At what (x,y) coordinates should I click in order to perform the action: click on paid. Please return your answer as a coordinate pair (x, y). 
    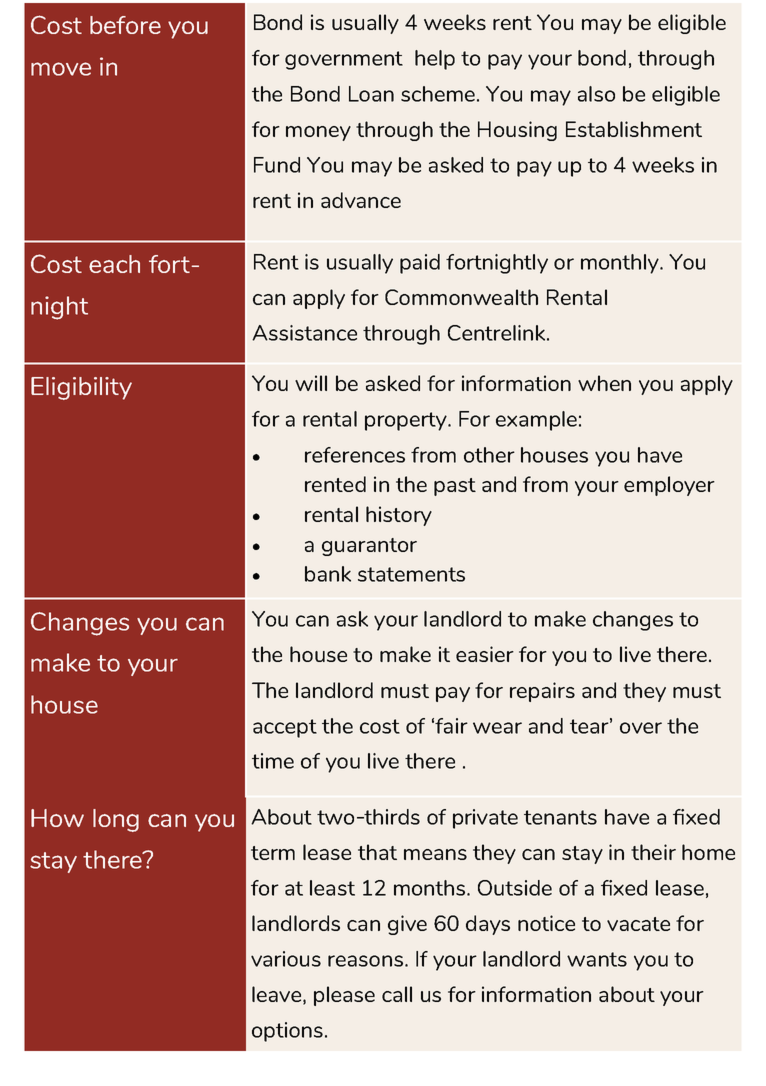
    Looking at the image, I should click on (420, 264).
